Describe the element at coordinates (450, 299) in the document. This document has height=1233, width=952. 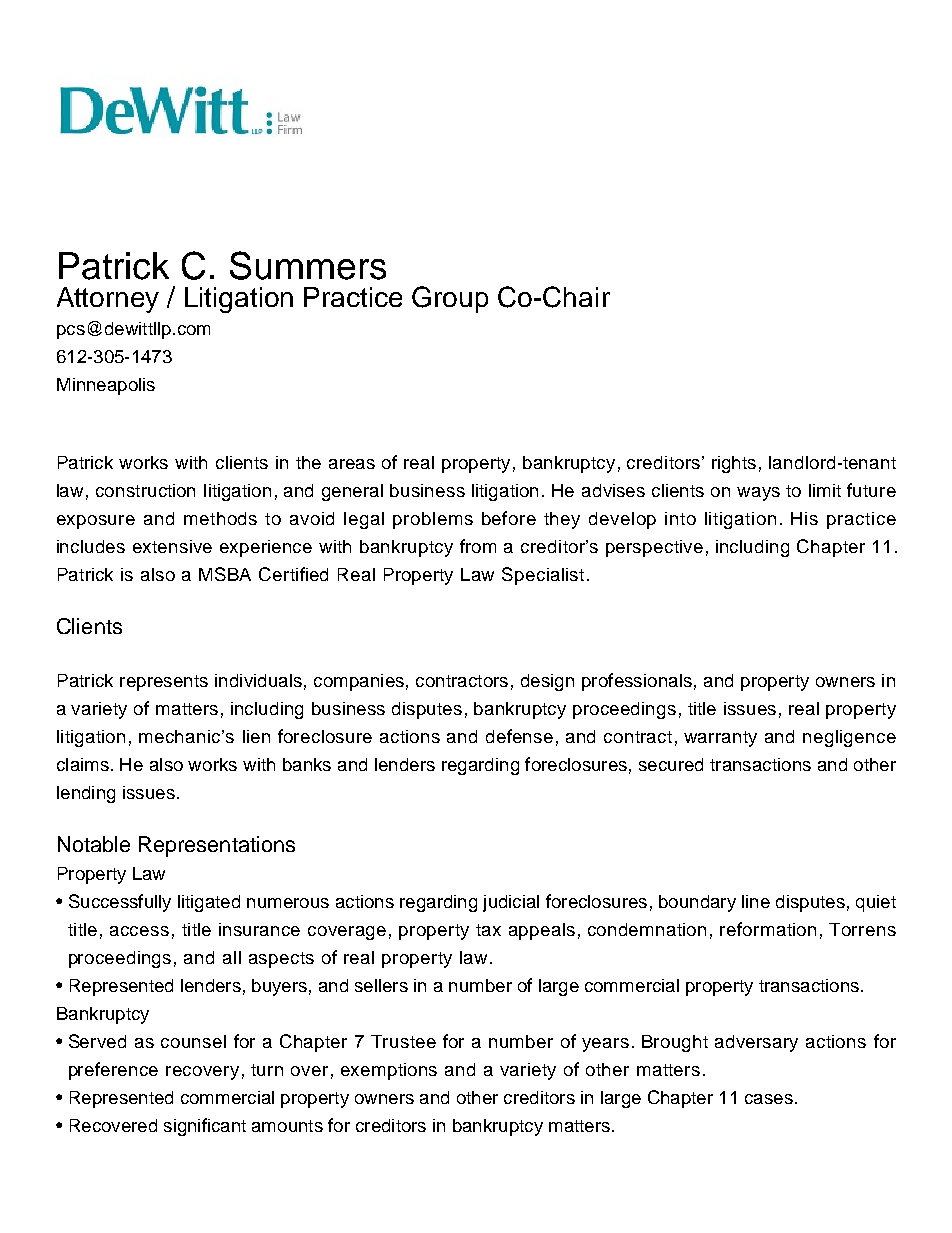
I see `Group` at that location.
